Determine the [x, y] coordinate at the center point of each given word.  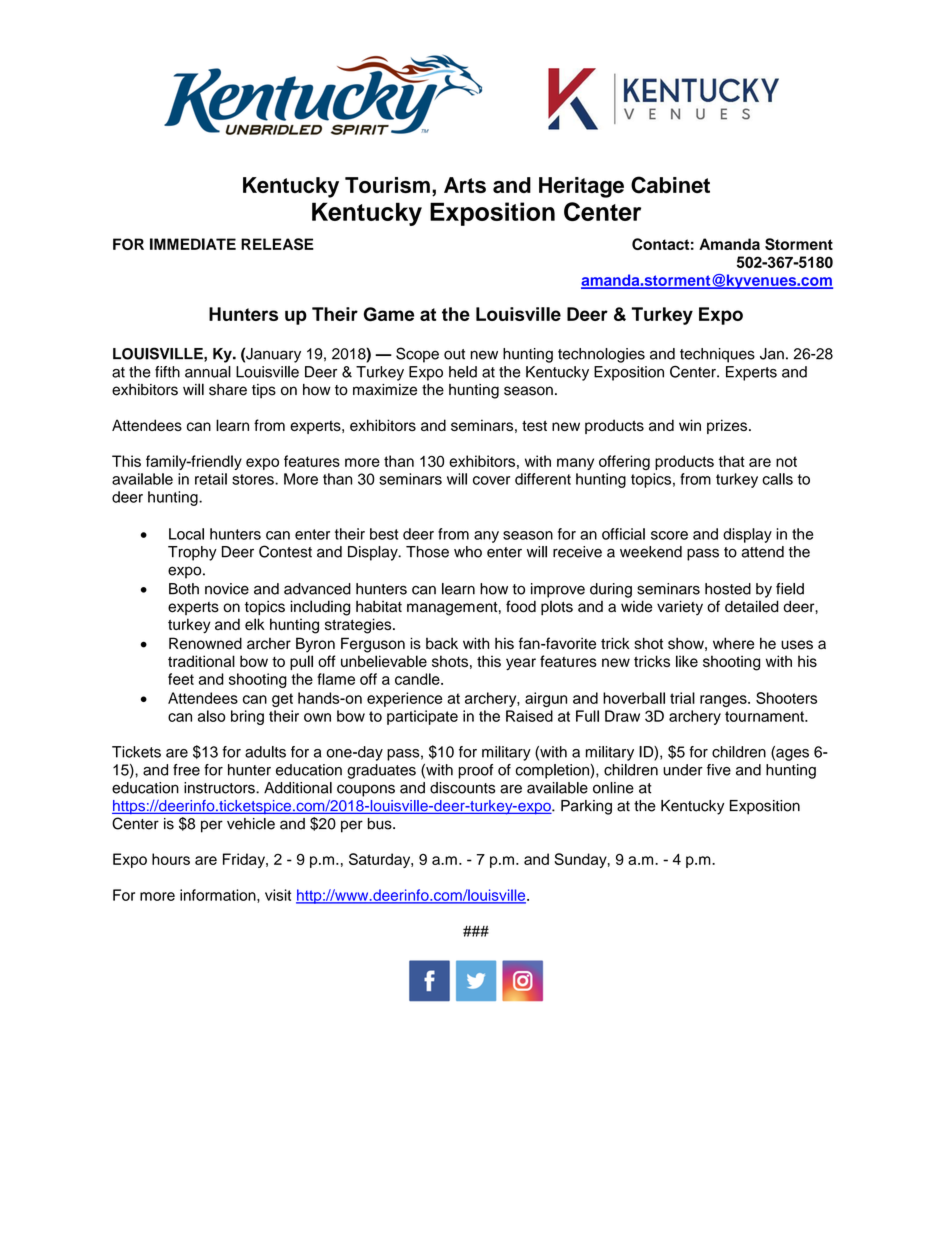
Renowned [205, 643]
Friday [245, 860]
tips [264, 391]
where [733, 643]
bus [381, 824]
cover [491, 480]
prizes [727, 426]
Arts [465, 185]
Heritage [581, 187]
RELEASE [277, 244]
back [442, 644]
